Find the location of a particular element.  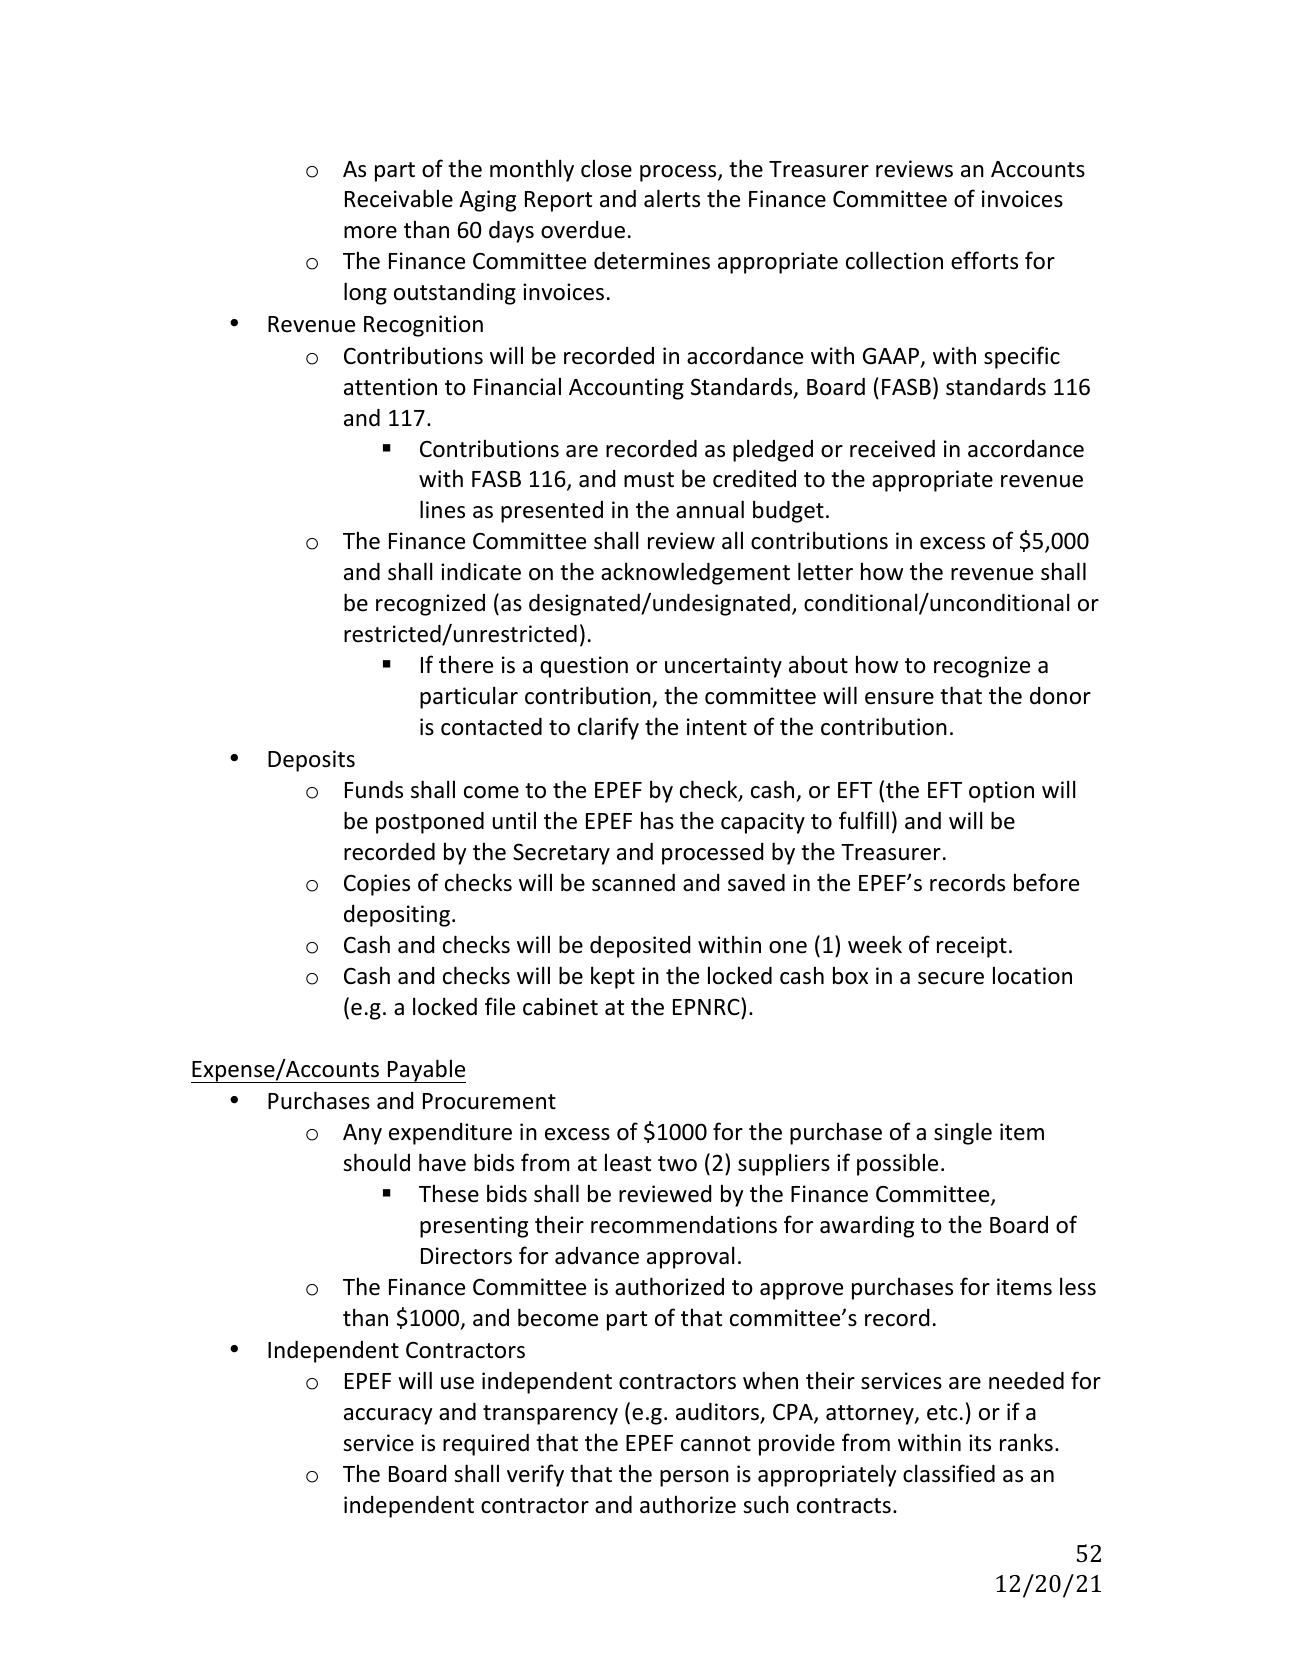

classified is located at coordinates (949, 1473).
